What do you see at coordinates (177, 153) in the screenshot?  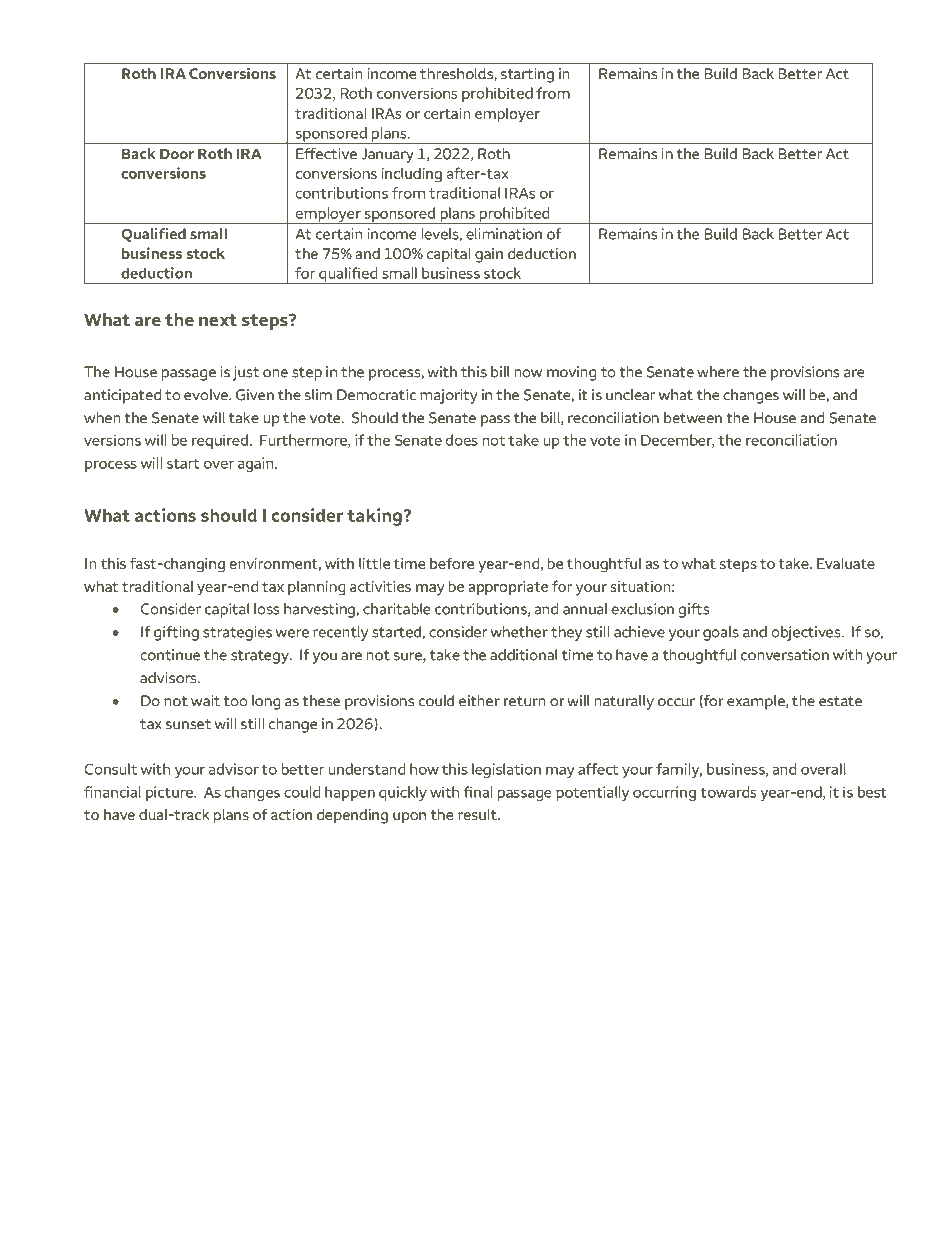 I see `Door` at bounding box center [177, 153].
